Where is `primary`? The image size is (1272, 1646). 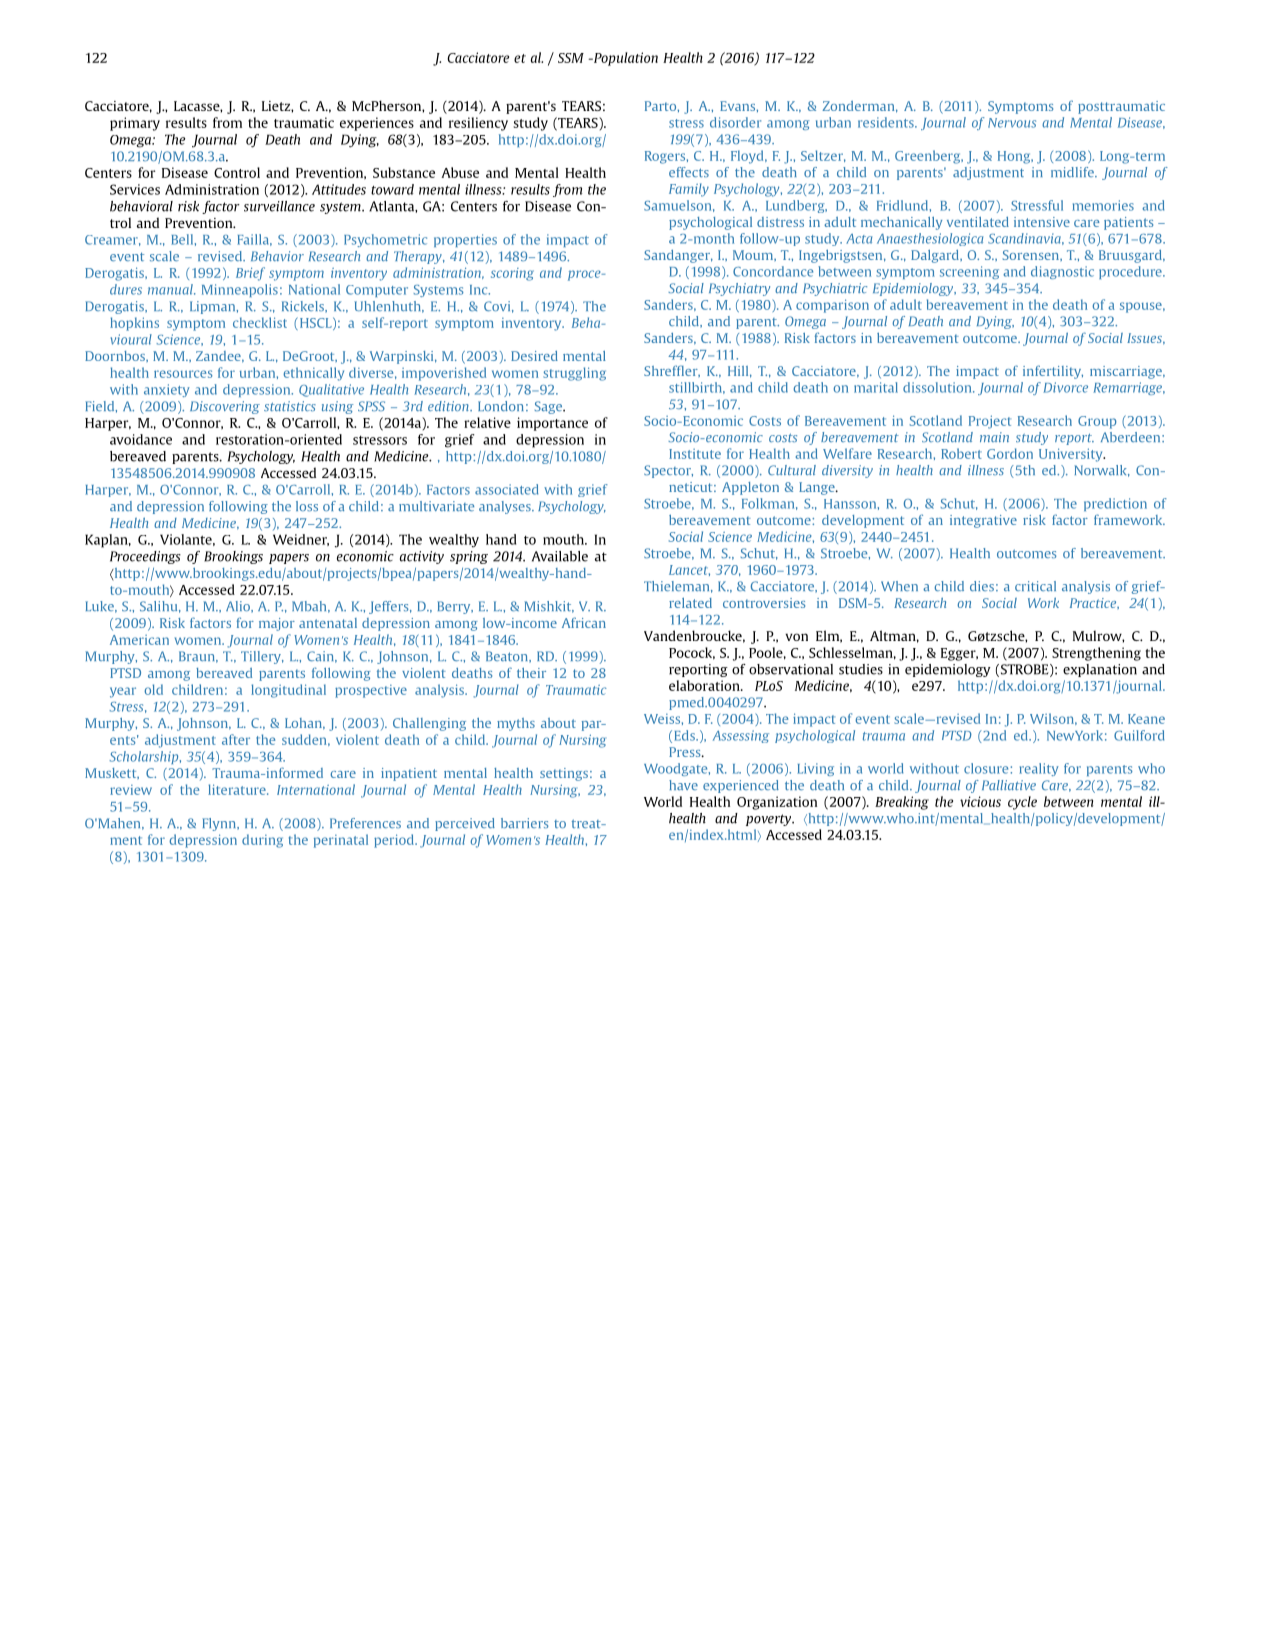
primary is located at coordinates (135, 124).
